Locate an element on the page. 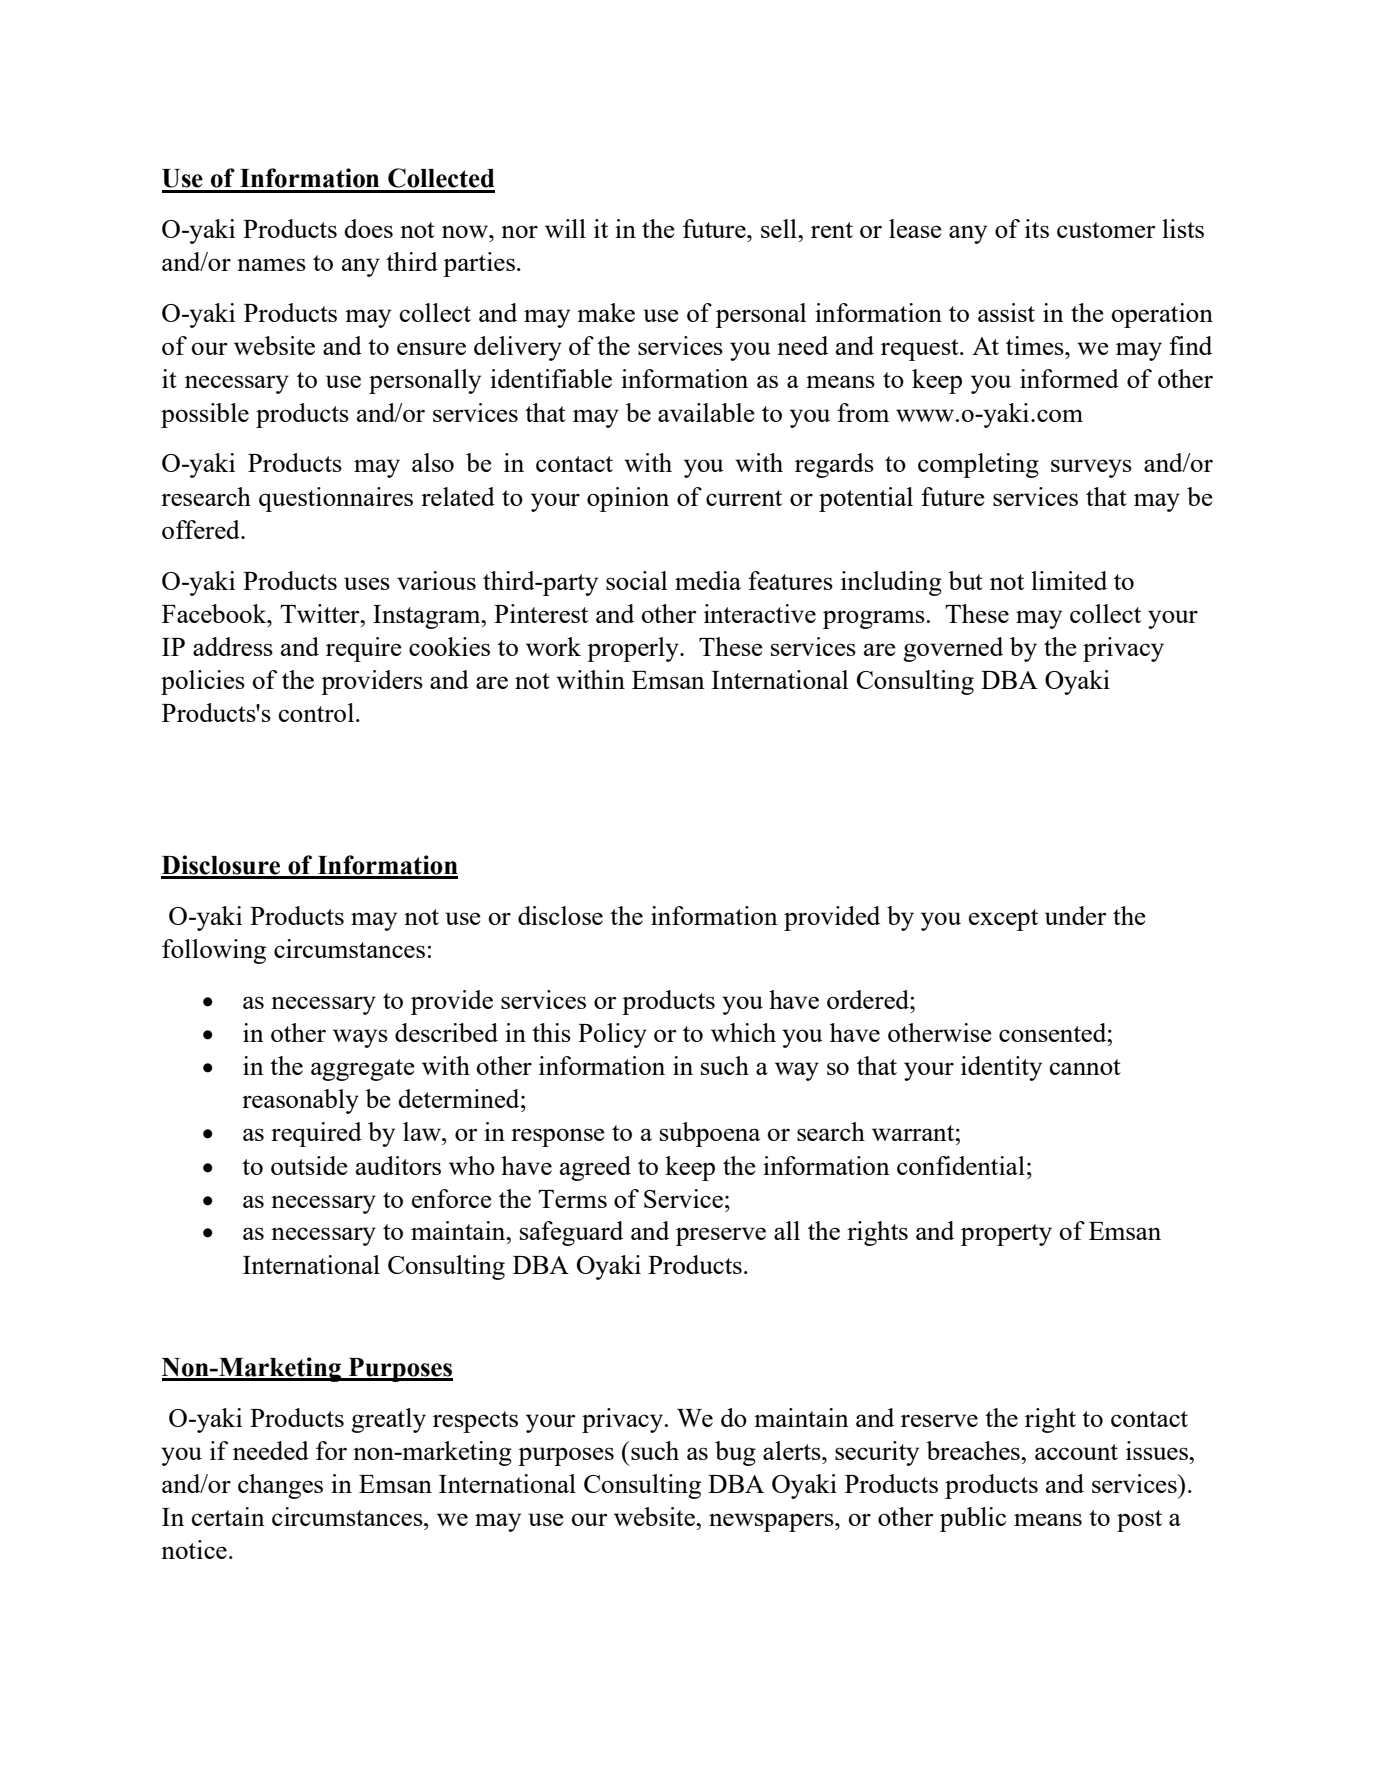  subpoena is located at coordinates (710, 1134).
